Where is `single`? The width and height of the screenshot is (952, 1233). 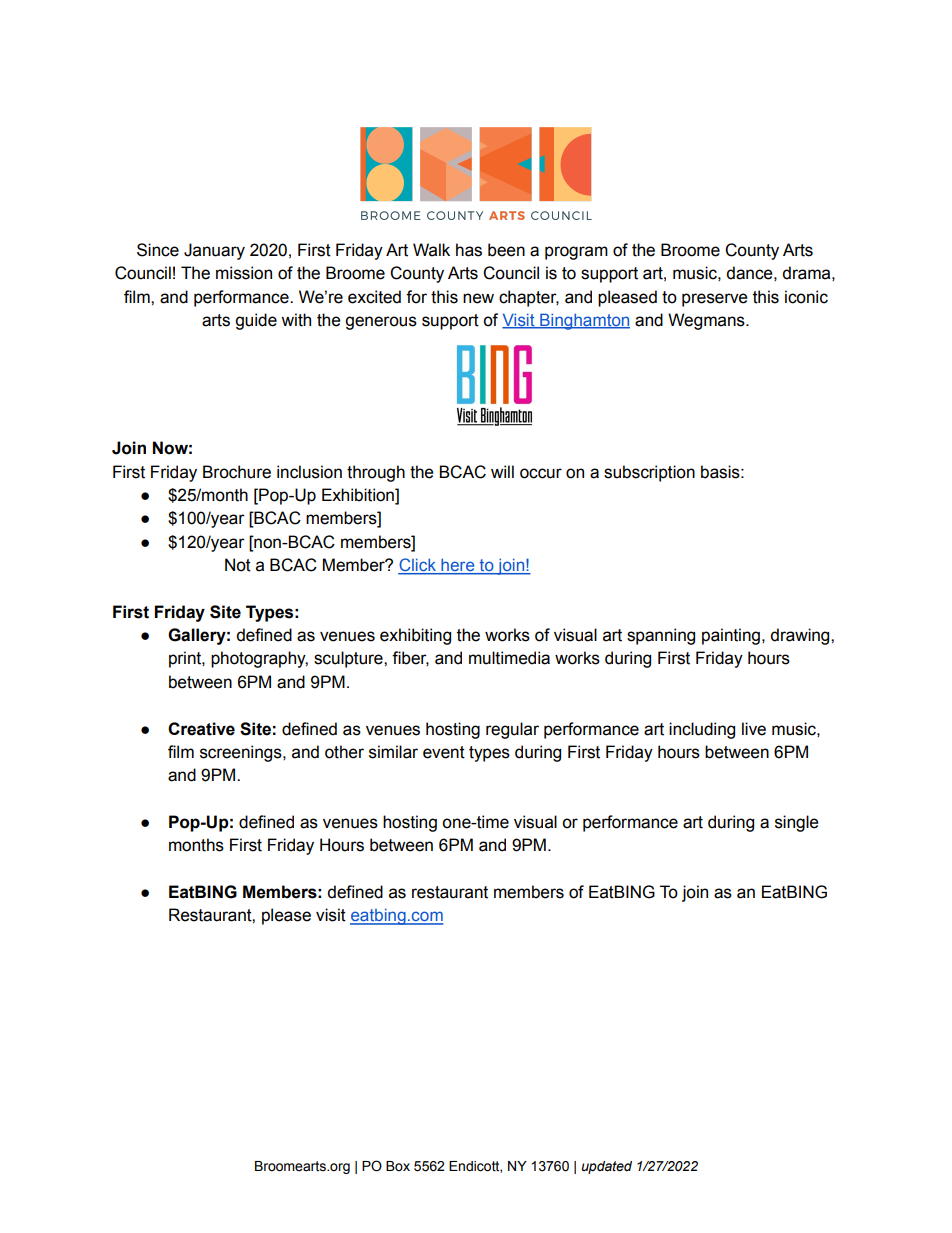 single is located at coordinates (797, 823).
